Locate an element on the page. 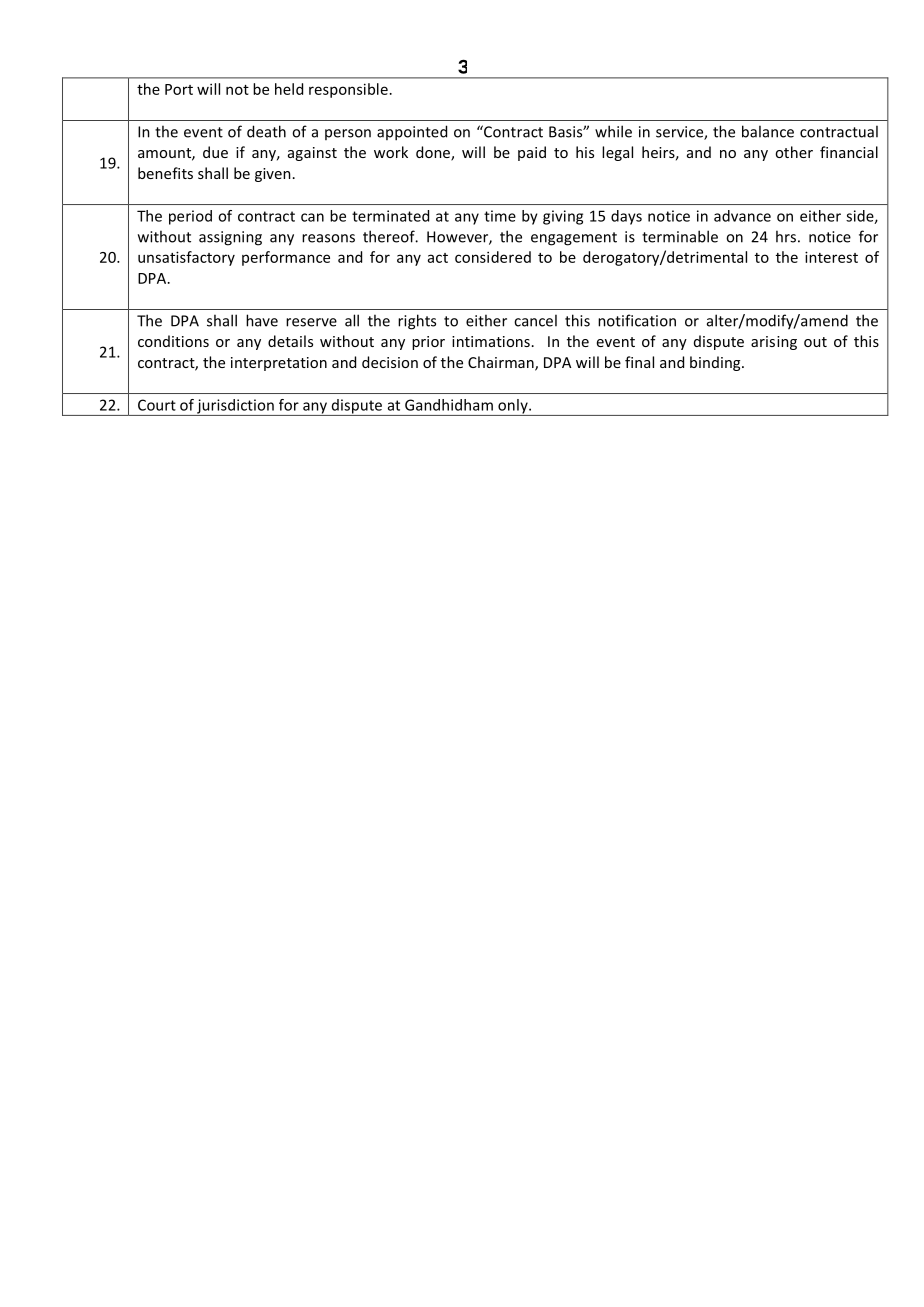  hrs is located at coordinates (786, 236).
